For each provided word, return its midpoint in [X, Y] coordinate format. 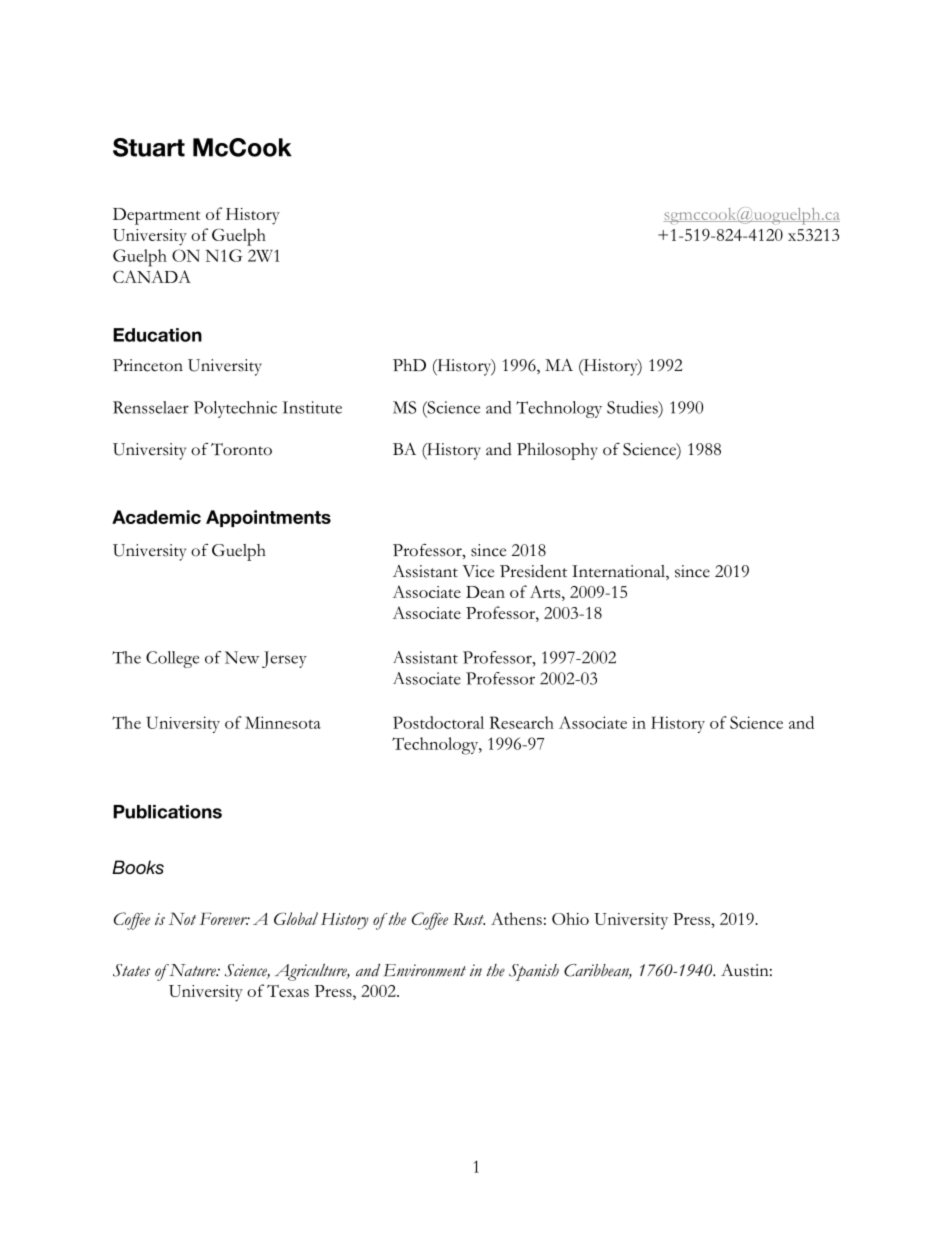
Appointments [268, 518]
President [533, 571]
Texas [288, 991]
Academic [156, 517]
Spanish [534, 972]
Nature [192, 970]
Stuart [149, 147]
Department [156, 216]
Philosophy [557, 451]
